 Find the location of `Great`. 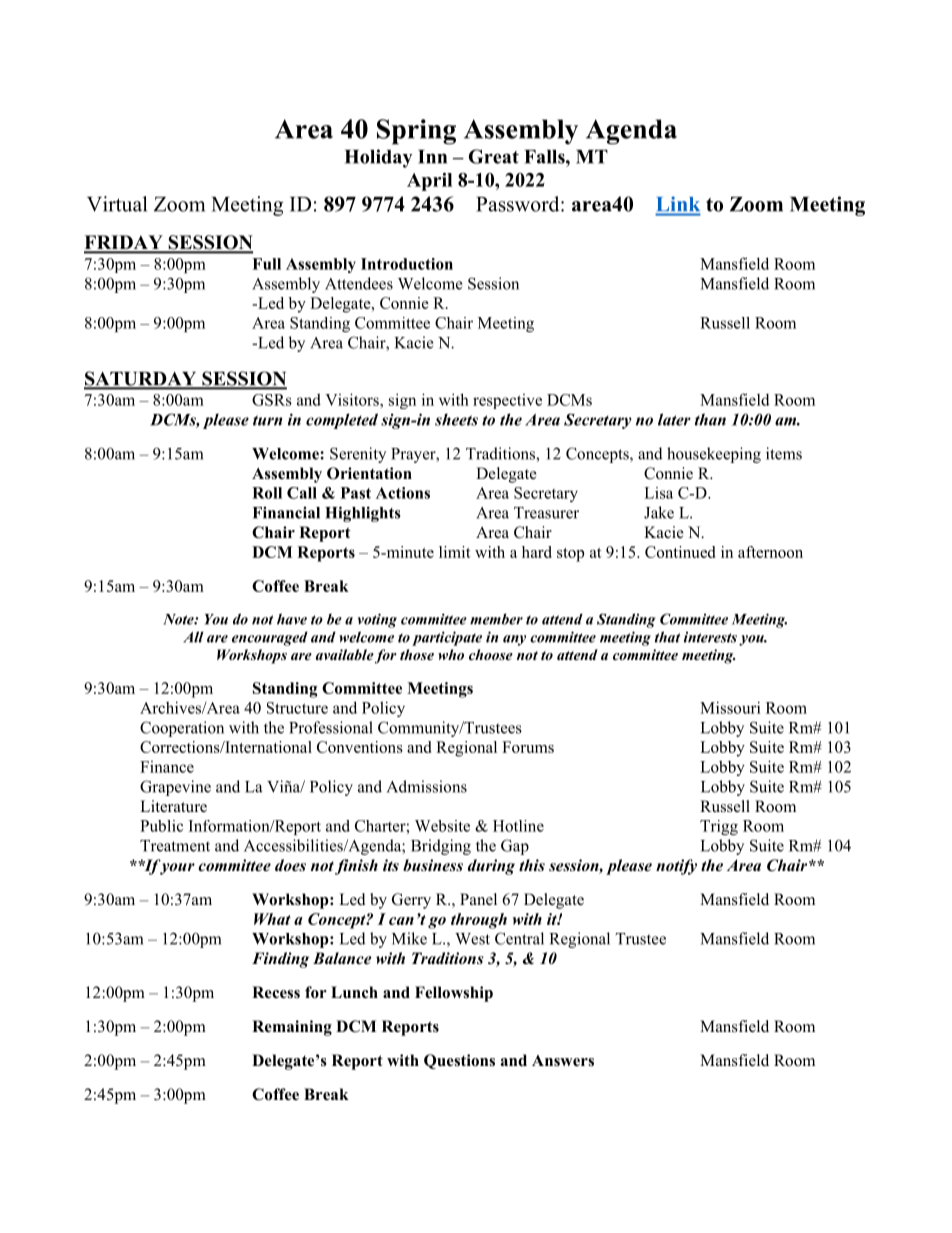

Great is located at coordinates (494, 156).
